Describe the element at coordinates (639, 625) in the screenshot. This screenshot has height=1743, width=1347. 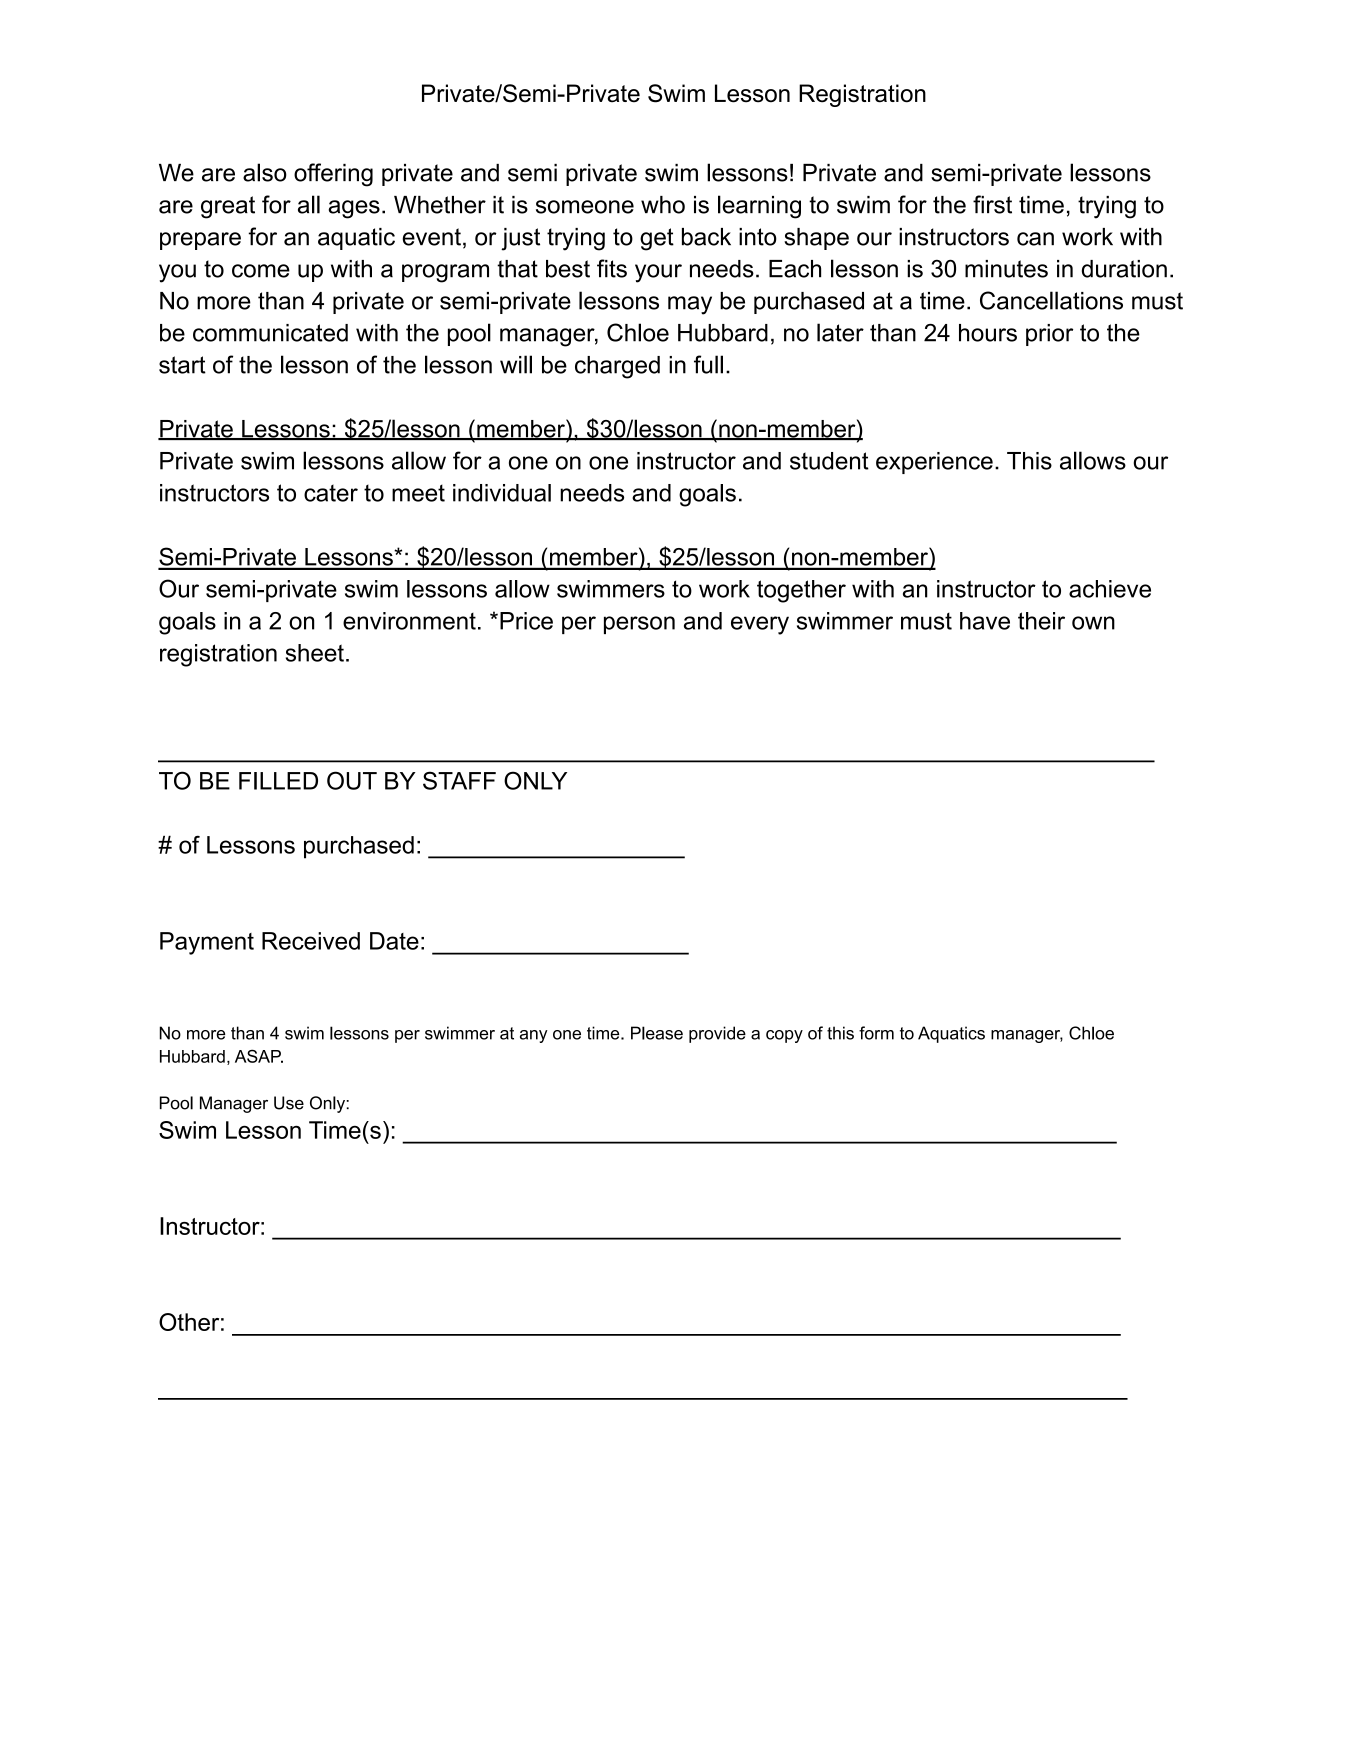
I see `person` at that location.
